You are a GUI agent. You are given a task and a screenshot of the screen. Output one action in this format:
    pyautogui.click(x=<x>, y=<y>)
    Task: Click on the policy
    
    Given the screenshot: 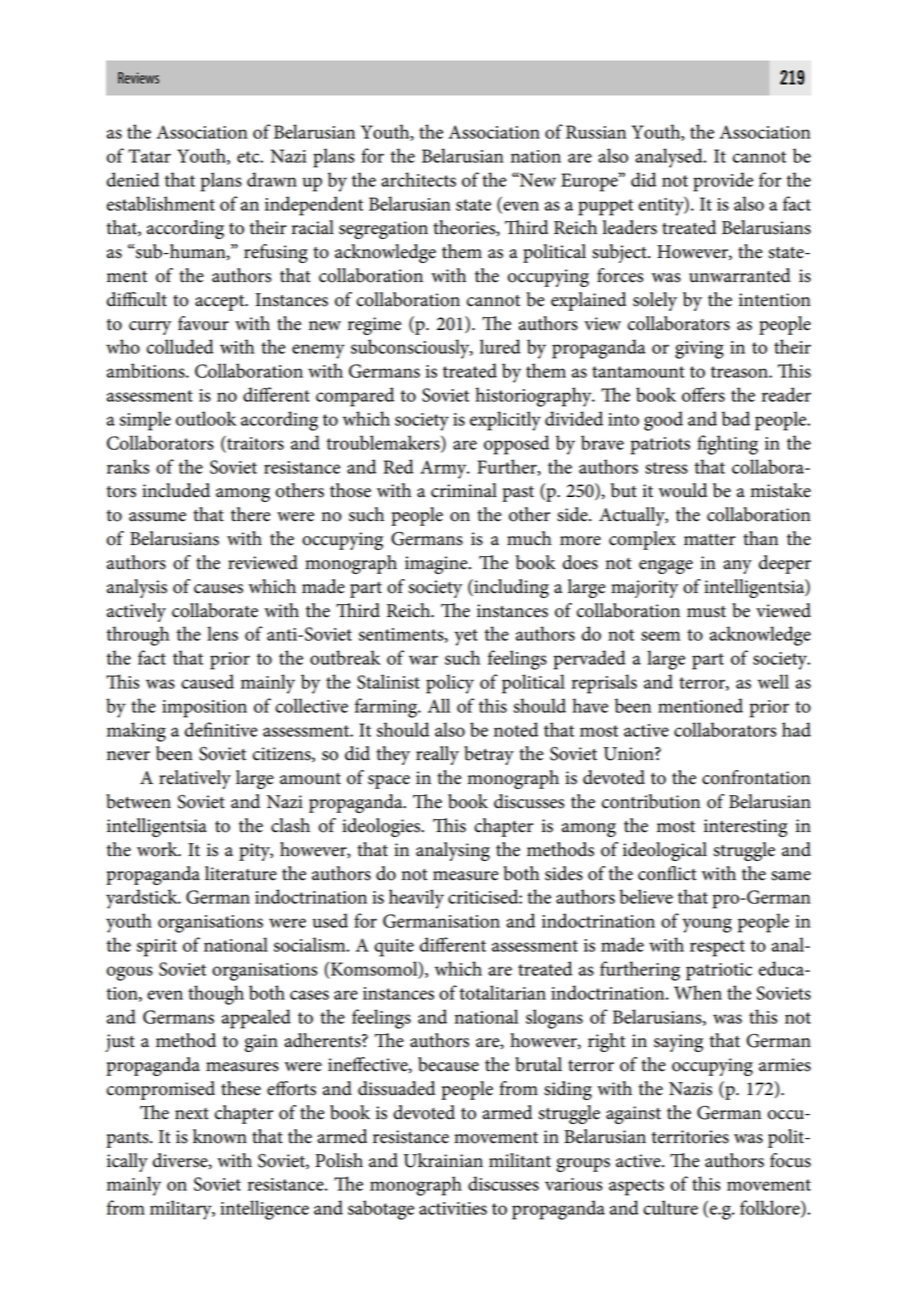 What is the action you would take?
    pyautogui.click(x=450, y=684)
